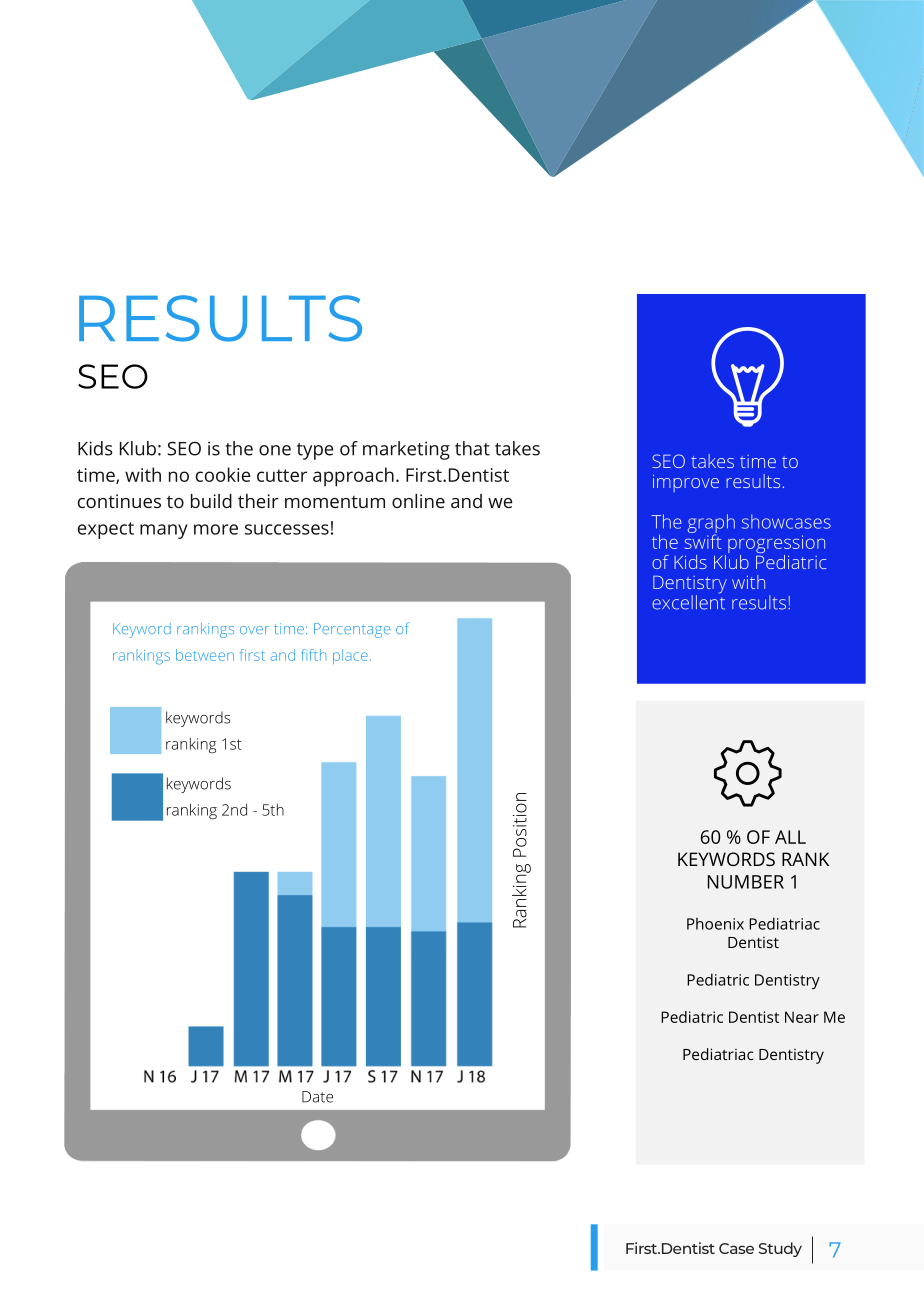  What do you see at coordinates (780, 1249) in the screenshot?
I see `Study` at bounding box center [780, 1249].
